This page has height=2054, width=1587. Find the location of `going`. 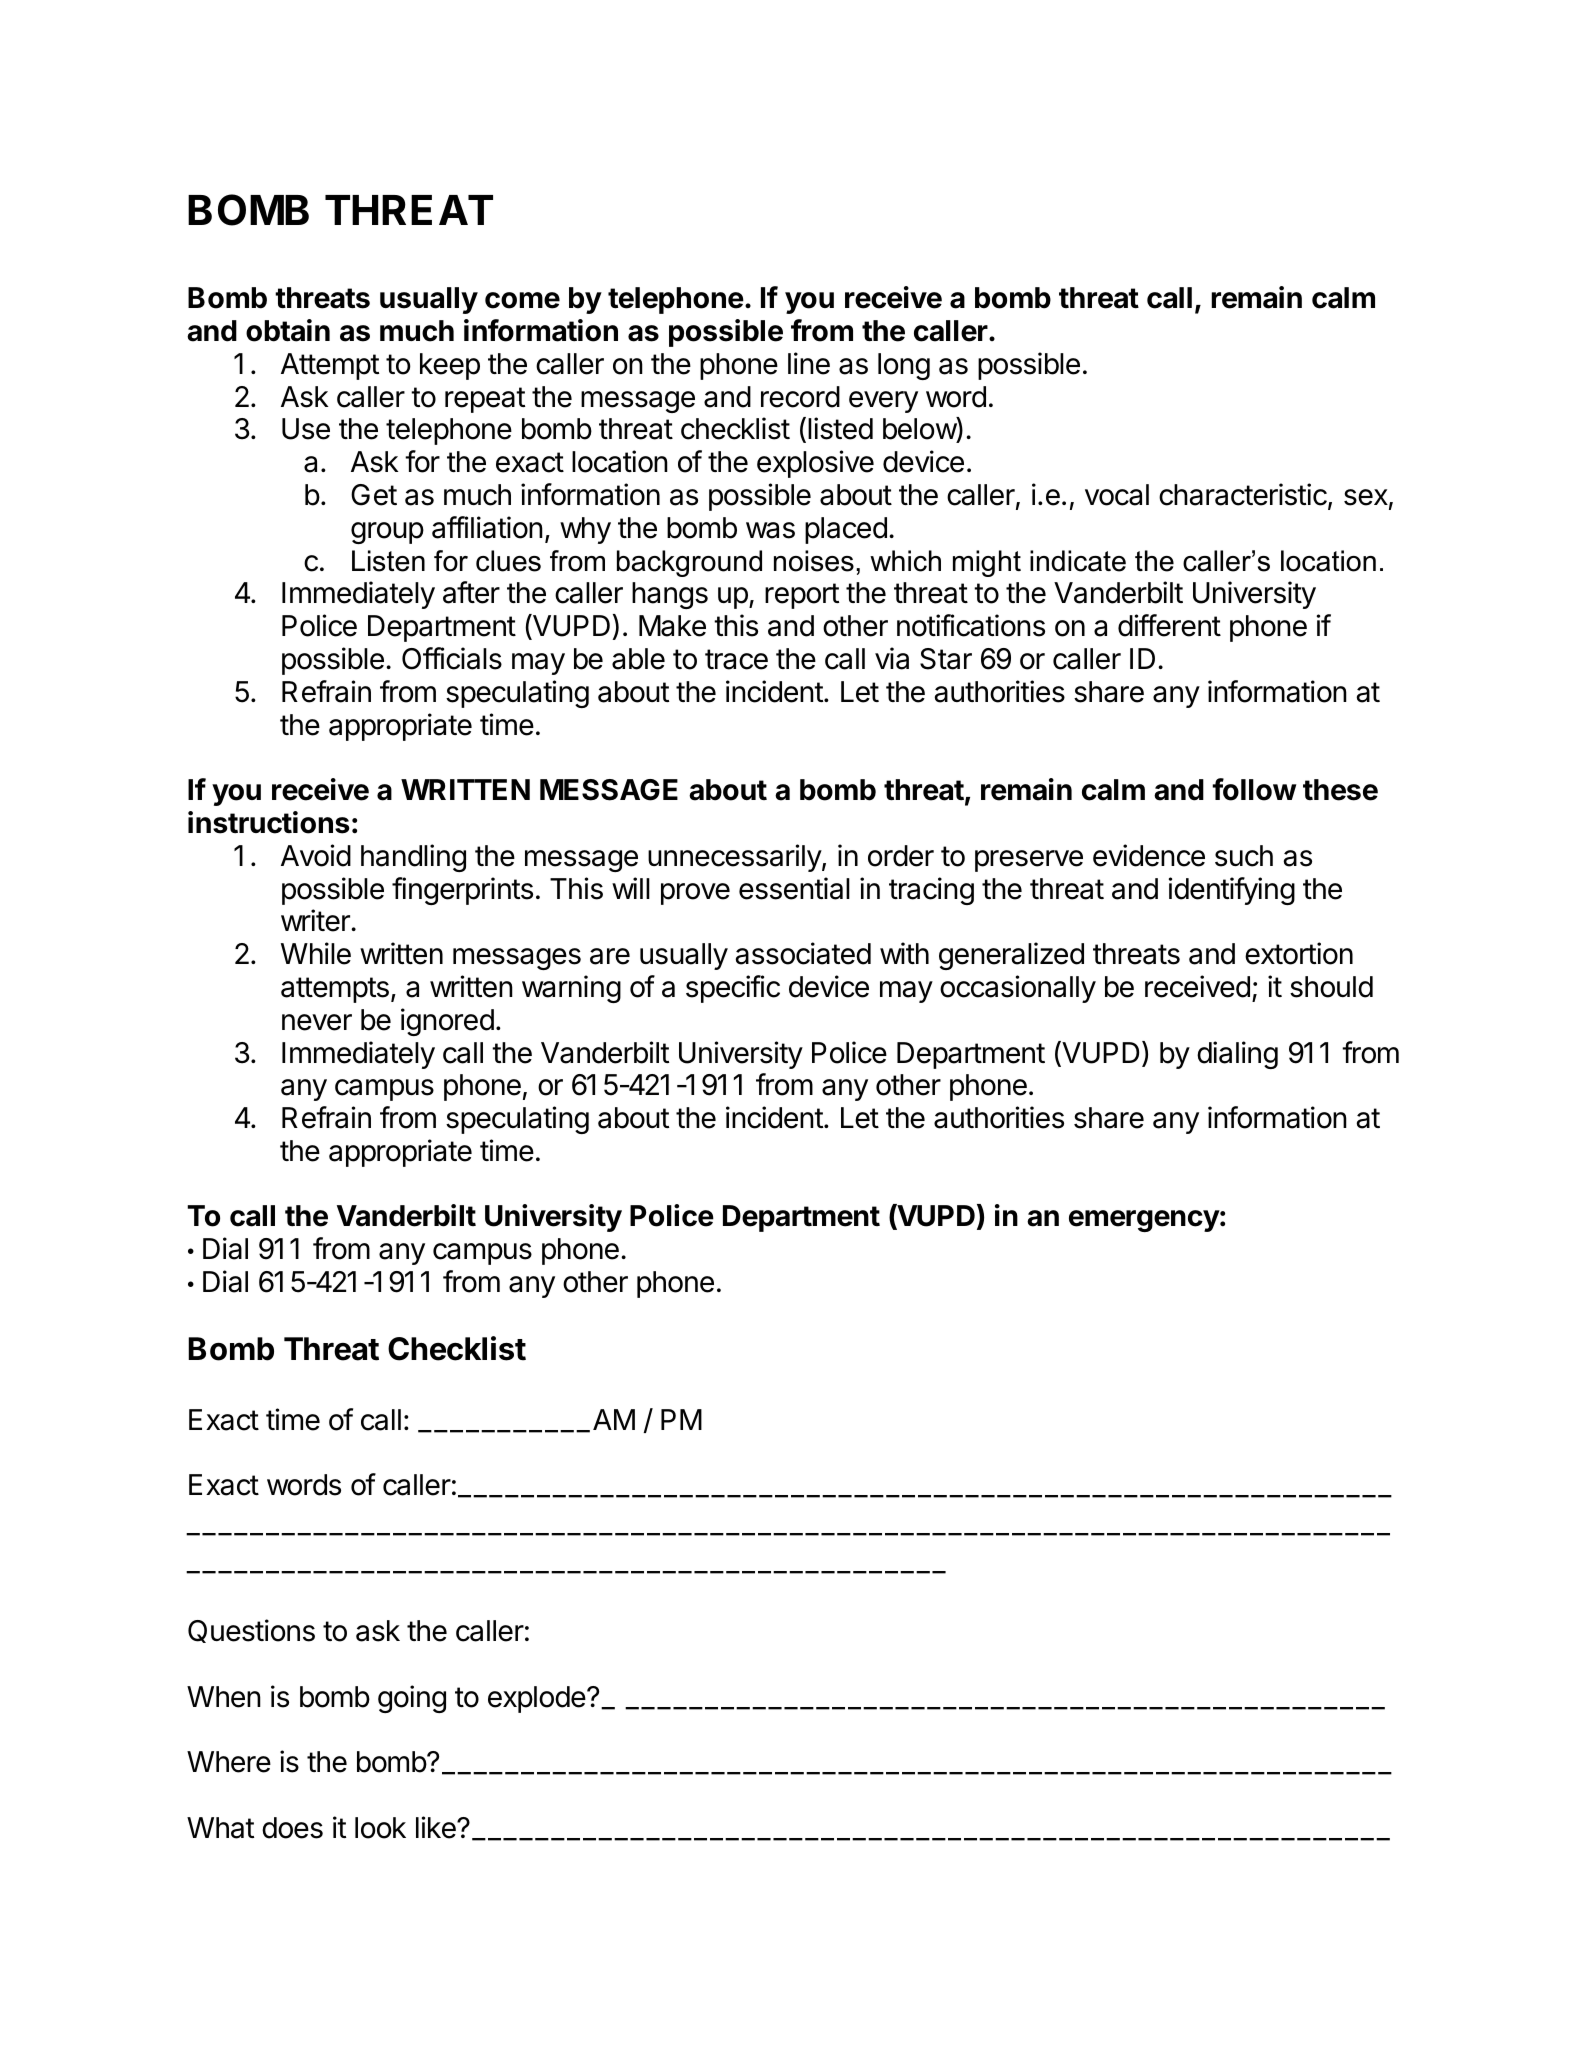

going is located at coordinates (412, 1699).
